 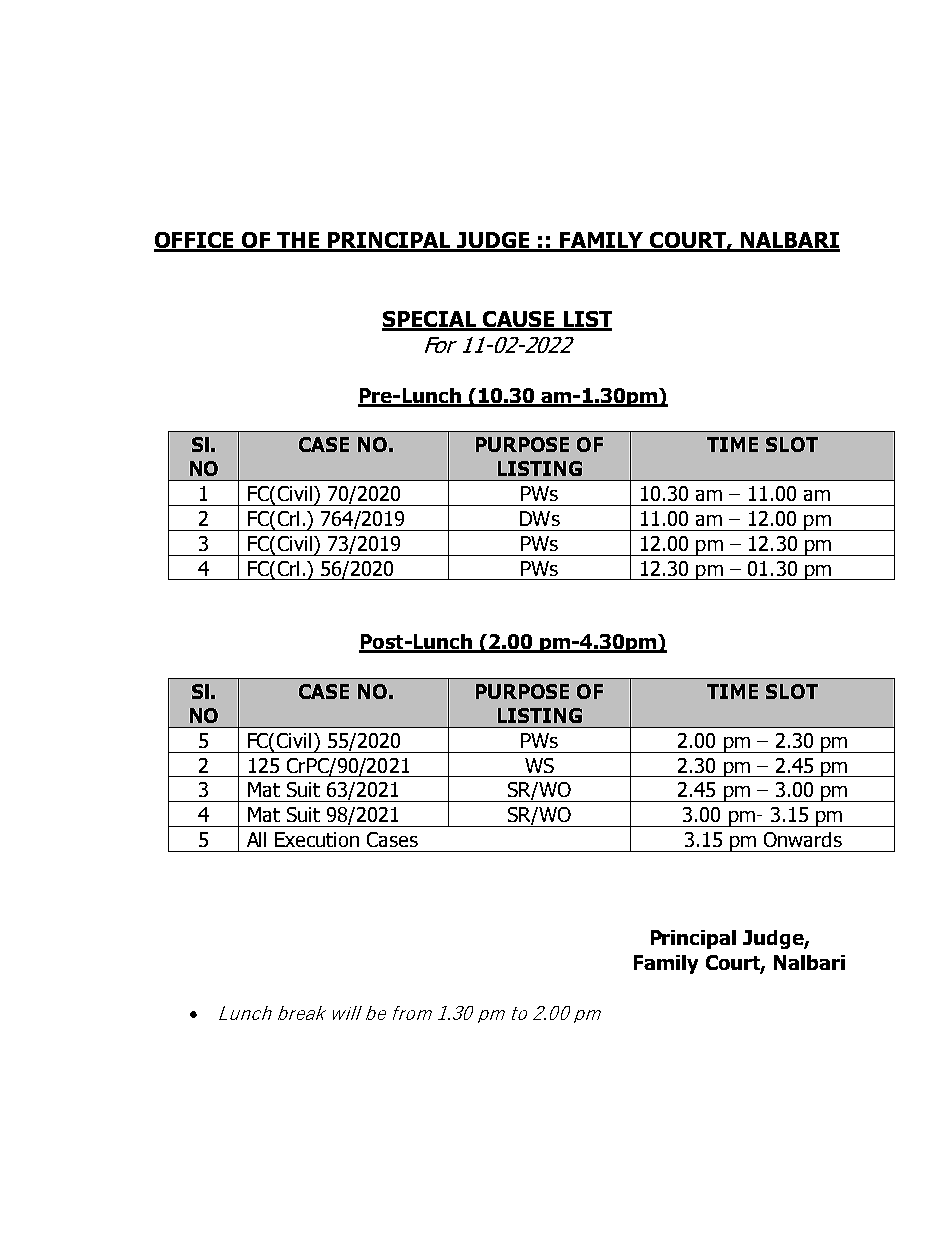 What do you see at coordinates (298, 241) in the screenshot?
I see `THE` at bounding box center [298, 241].
